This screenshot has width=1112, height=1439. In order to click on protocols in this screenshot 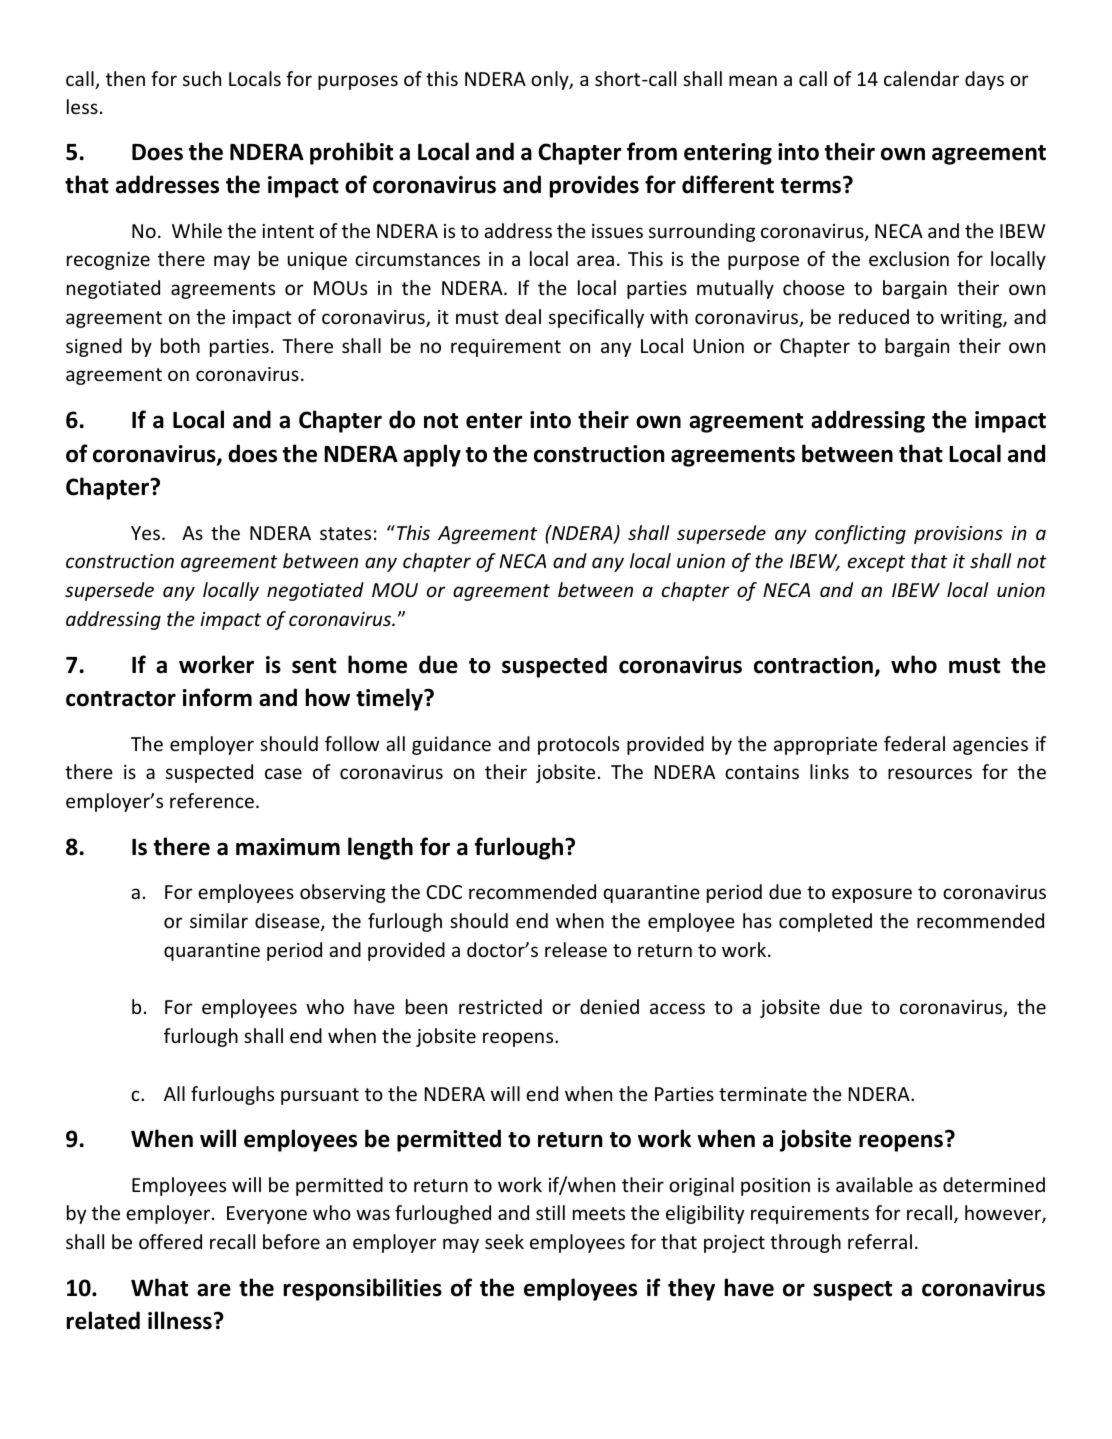, I will do `click(578, 745)`.
